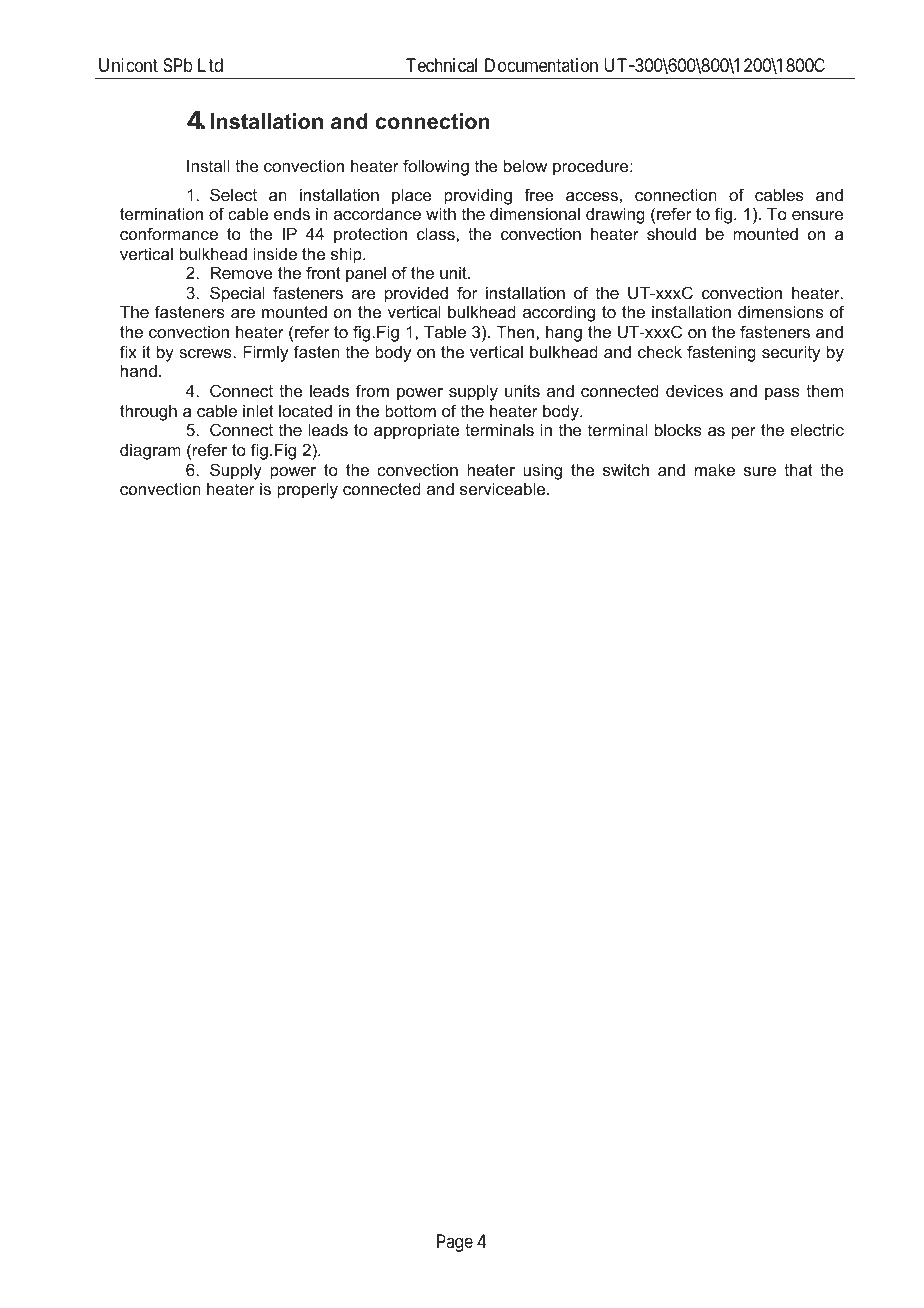 The height and width of the page is (1308, 924). What do you see at coordinates (445, 331) in the page?
I see `Table` at bounding box center [445, 331].
